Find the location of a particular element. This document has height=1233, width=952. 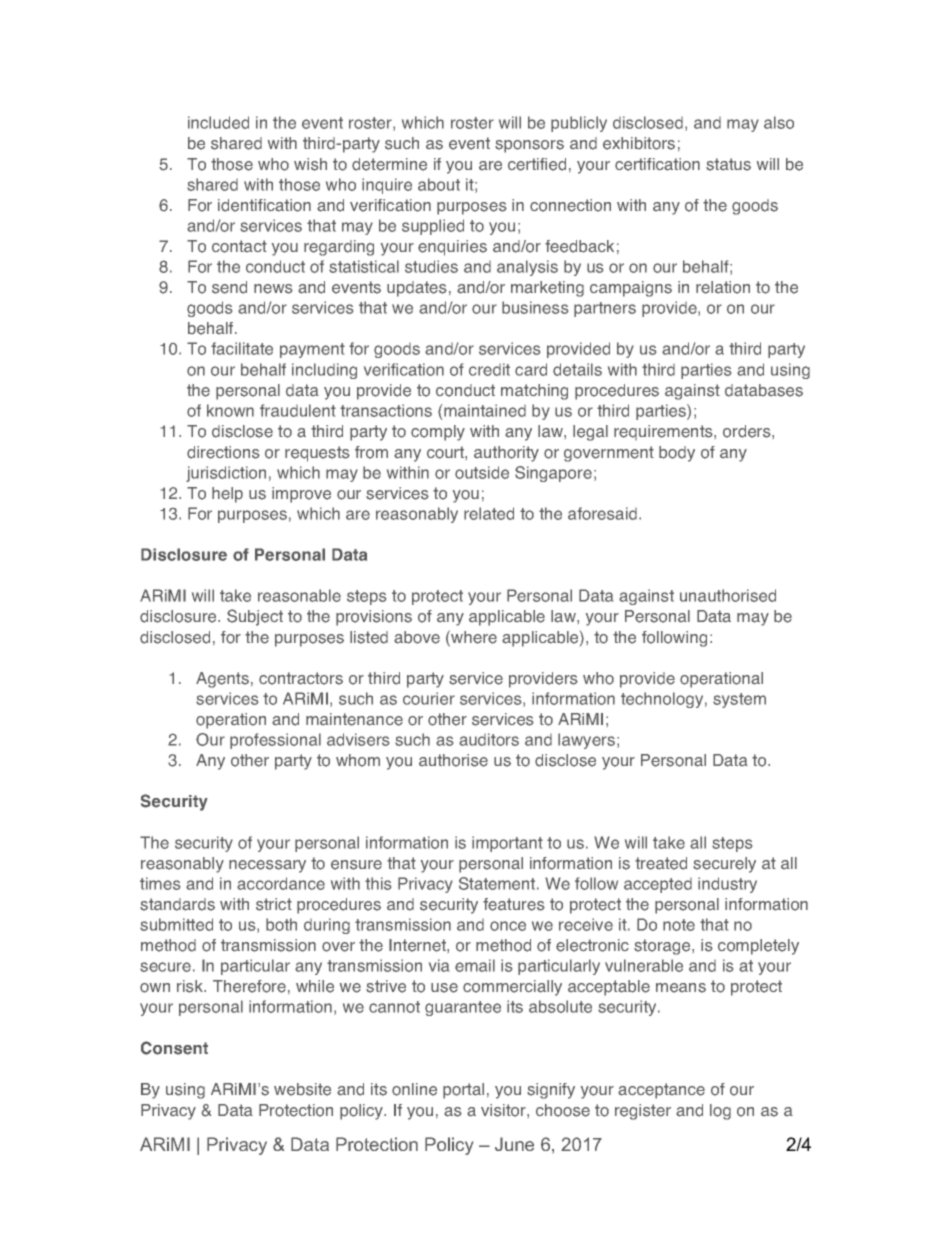

about is located at coordinates (439, 184).
